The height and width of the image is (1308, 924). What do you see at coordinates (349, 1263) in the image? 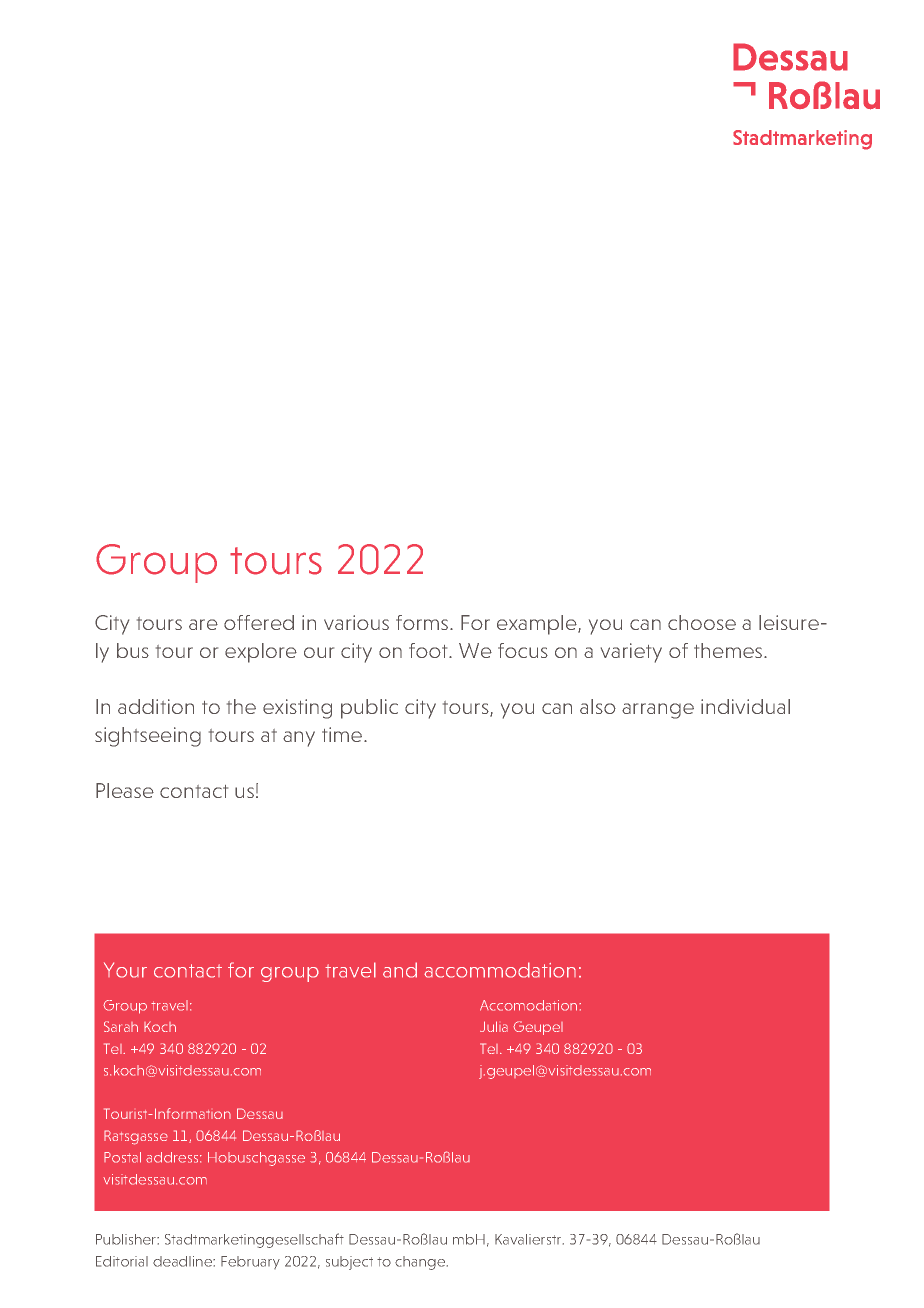
I see `subject` at bounding box center [349, 1263].
